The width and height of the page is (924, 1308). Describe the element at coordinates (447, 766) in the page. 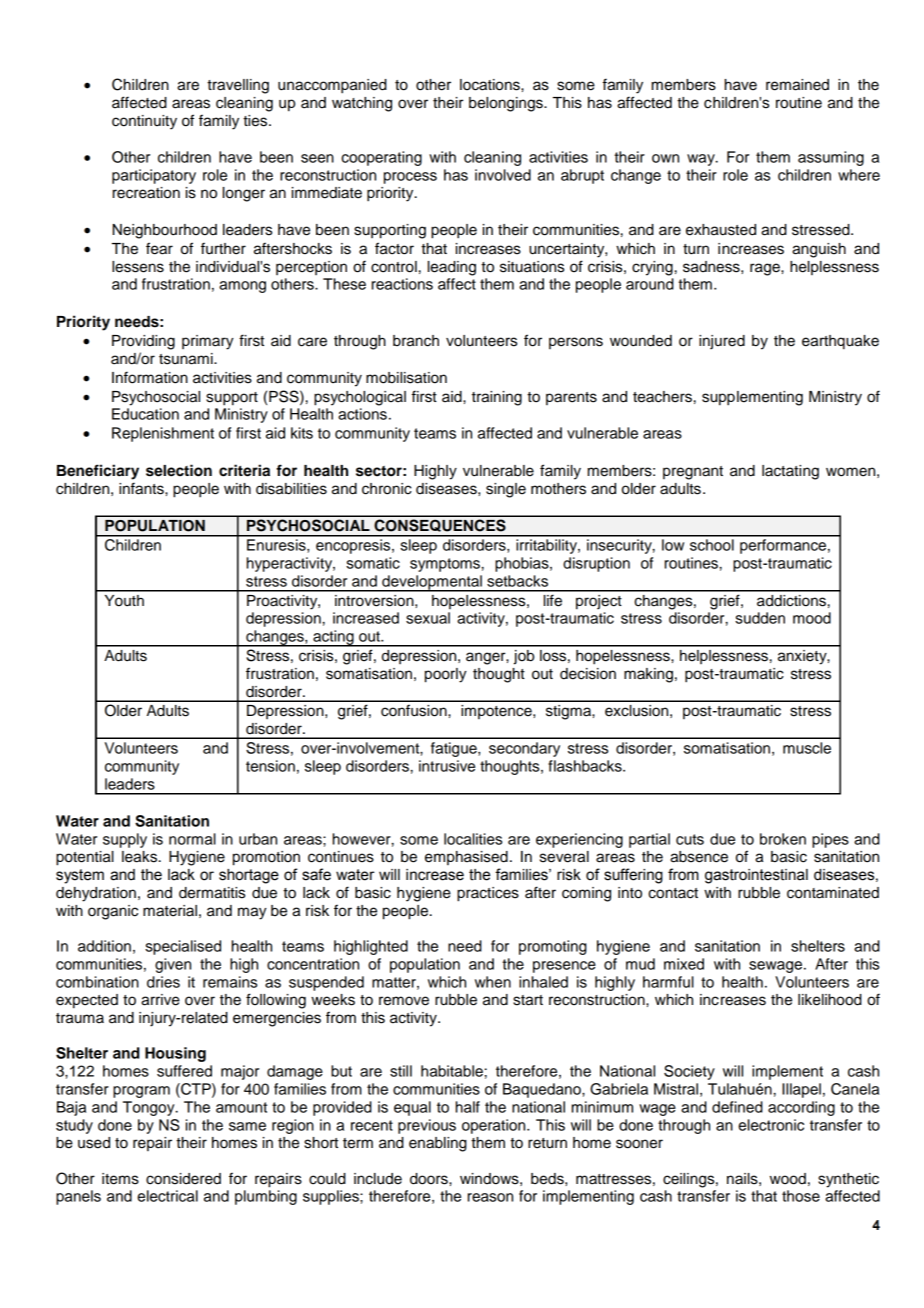

I see `intrusive` at that location.
